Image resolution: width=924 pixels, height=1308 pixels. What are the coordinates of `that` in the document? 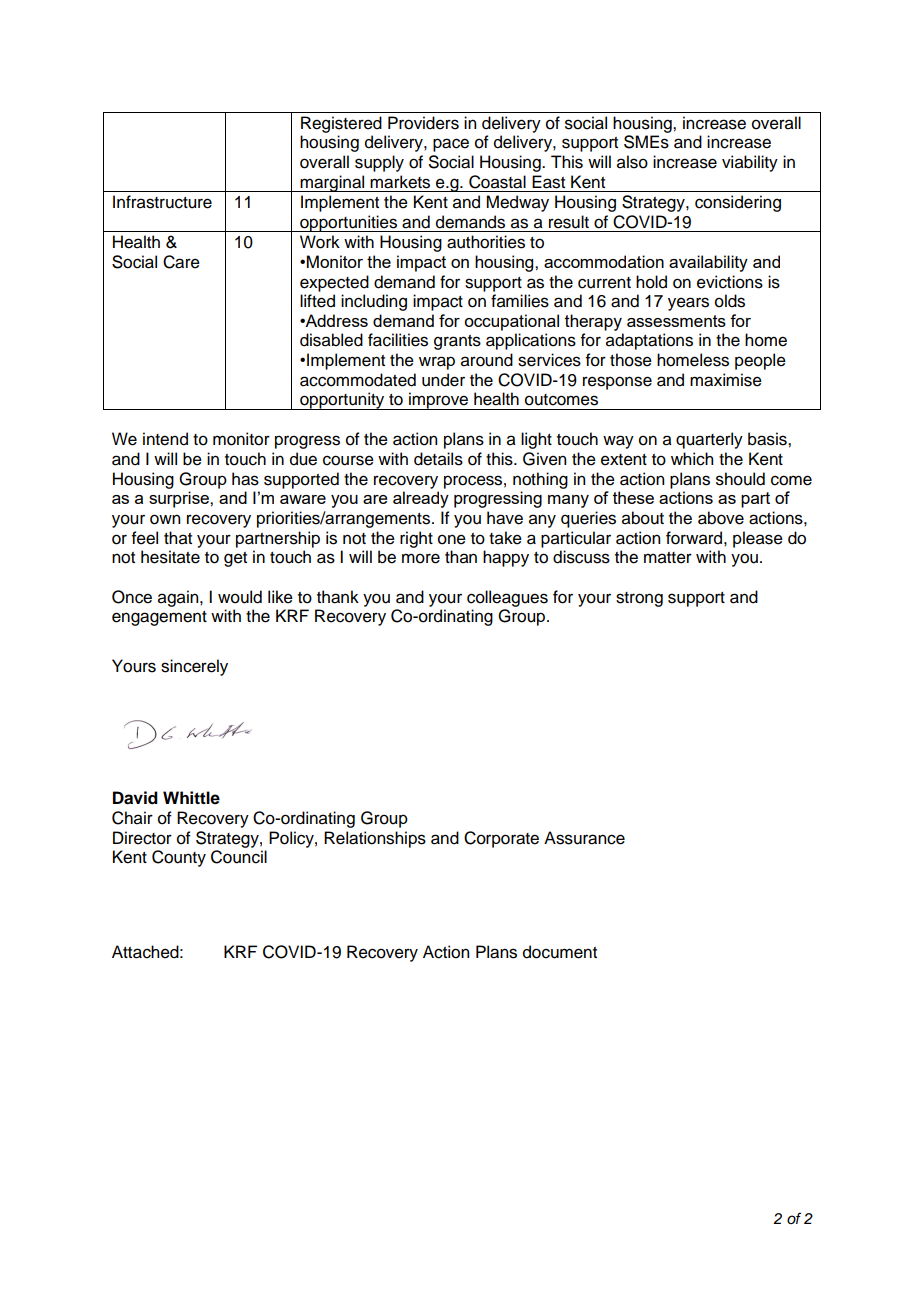 It's located at (178, 538).
